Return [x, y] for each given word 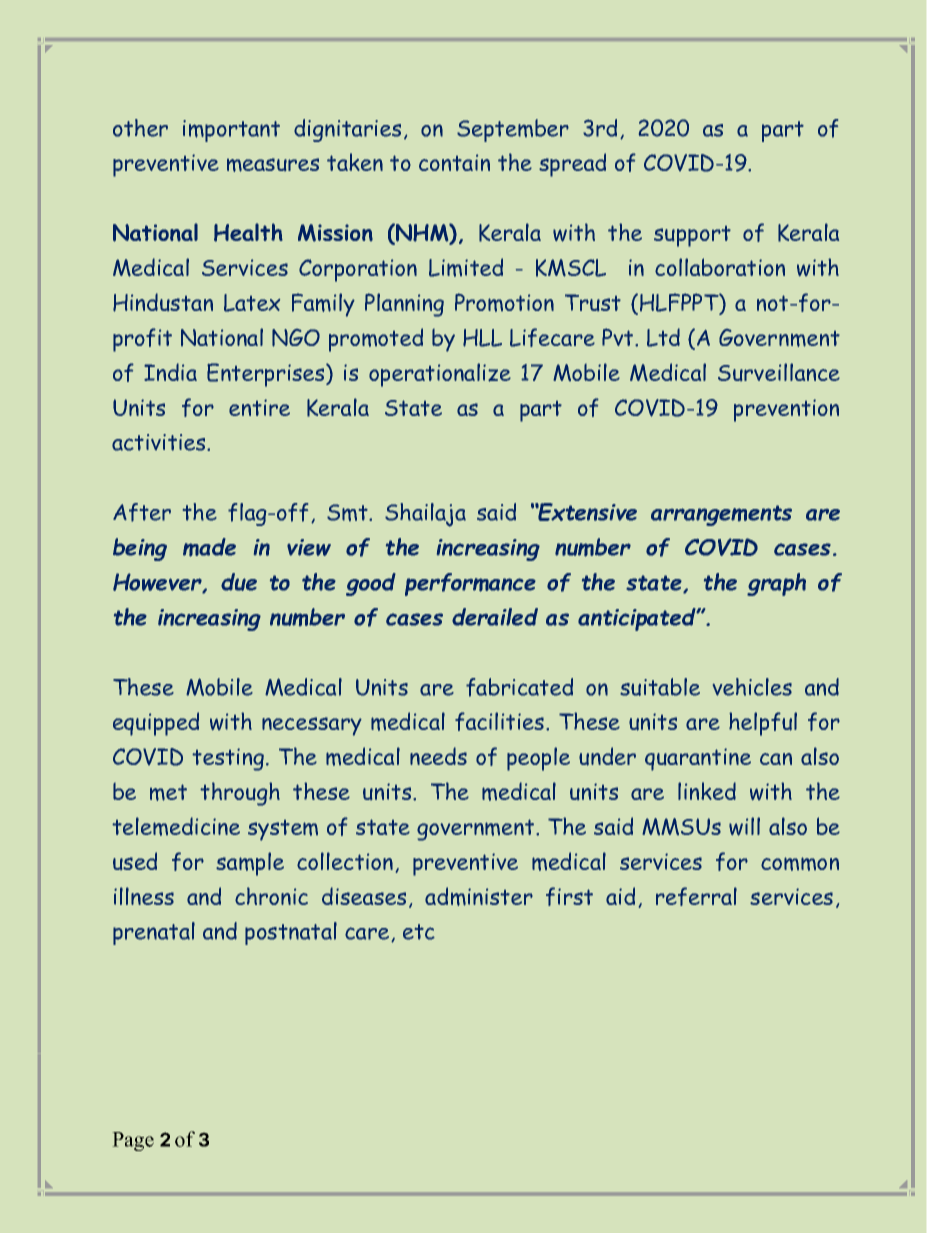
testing [228, 759]
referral [696, 896]
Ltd [663, 337]
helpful [763, 724]
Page [133, 1141]
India [170, 372]
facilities [501, 721]
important [231, 131]
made [209, 547]
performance [470, 584]
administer [479, 896]
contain [454, 162]
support [692, 236]
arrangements [721, 515]
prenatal [154, 933]
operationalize [440, 375]
